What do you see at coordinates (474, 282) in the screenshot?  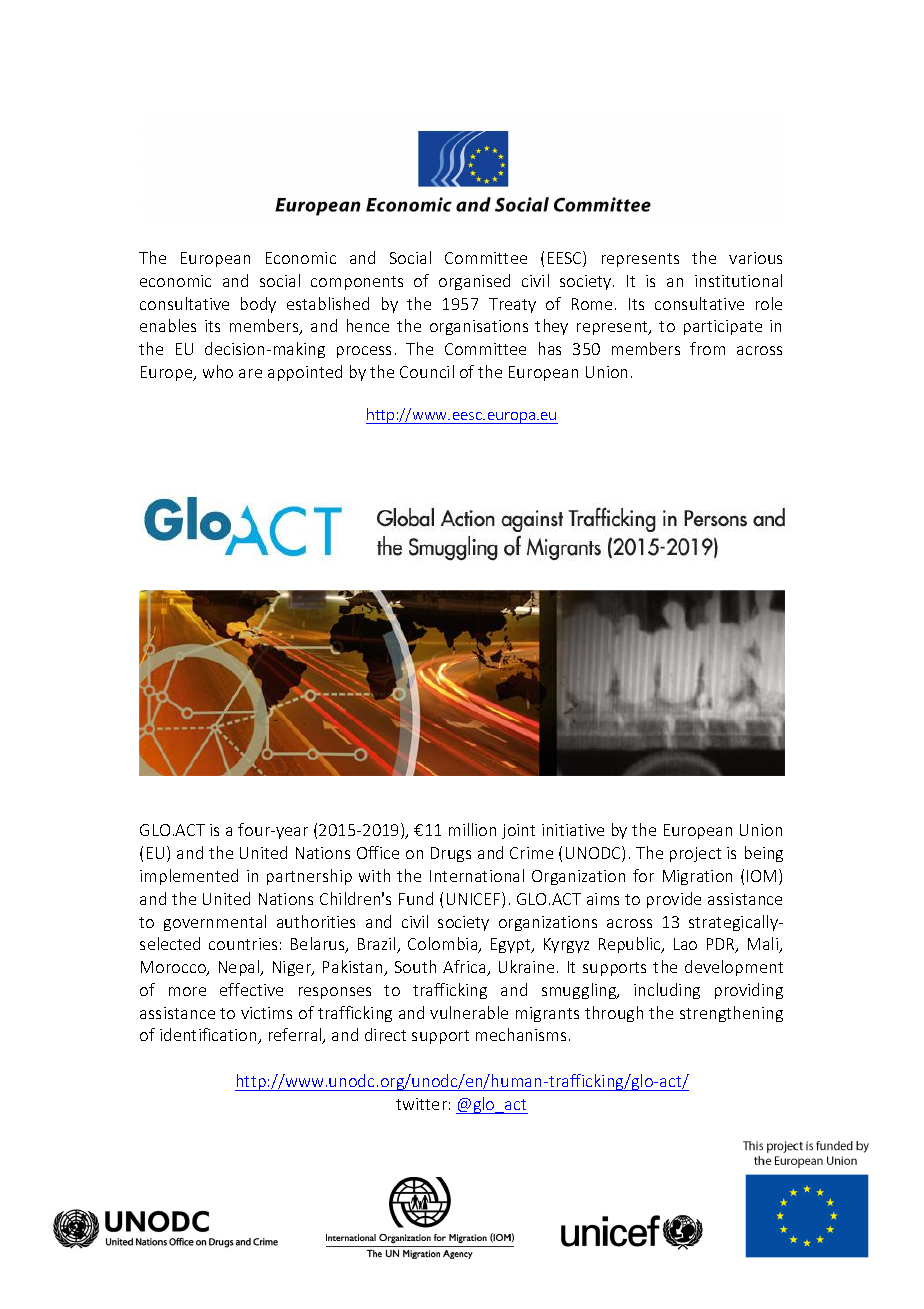 I see `organised` at bounding box center [474, 282].
